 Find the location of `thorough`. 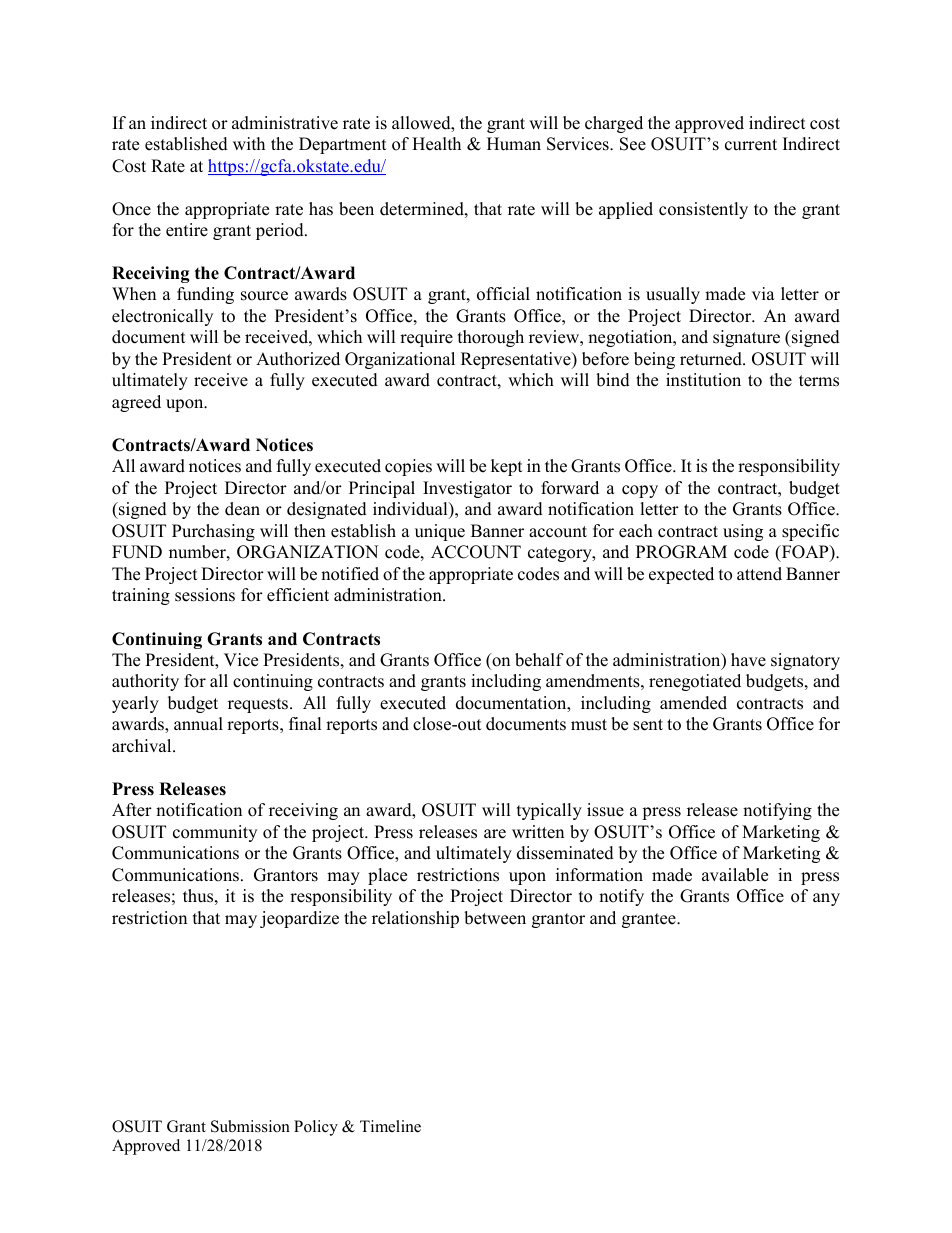

thorough is located at coordinates (491, 338).
